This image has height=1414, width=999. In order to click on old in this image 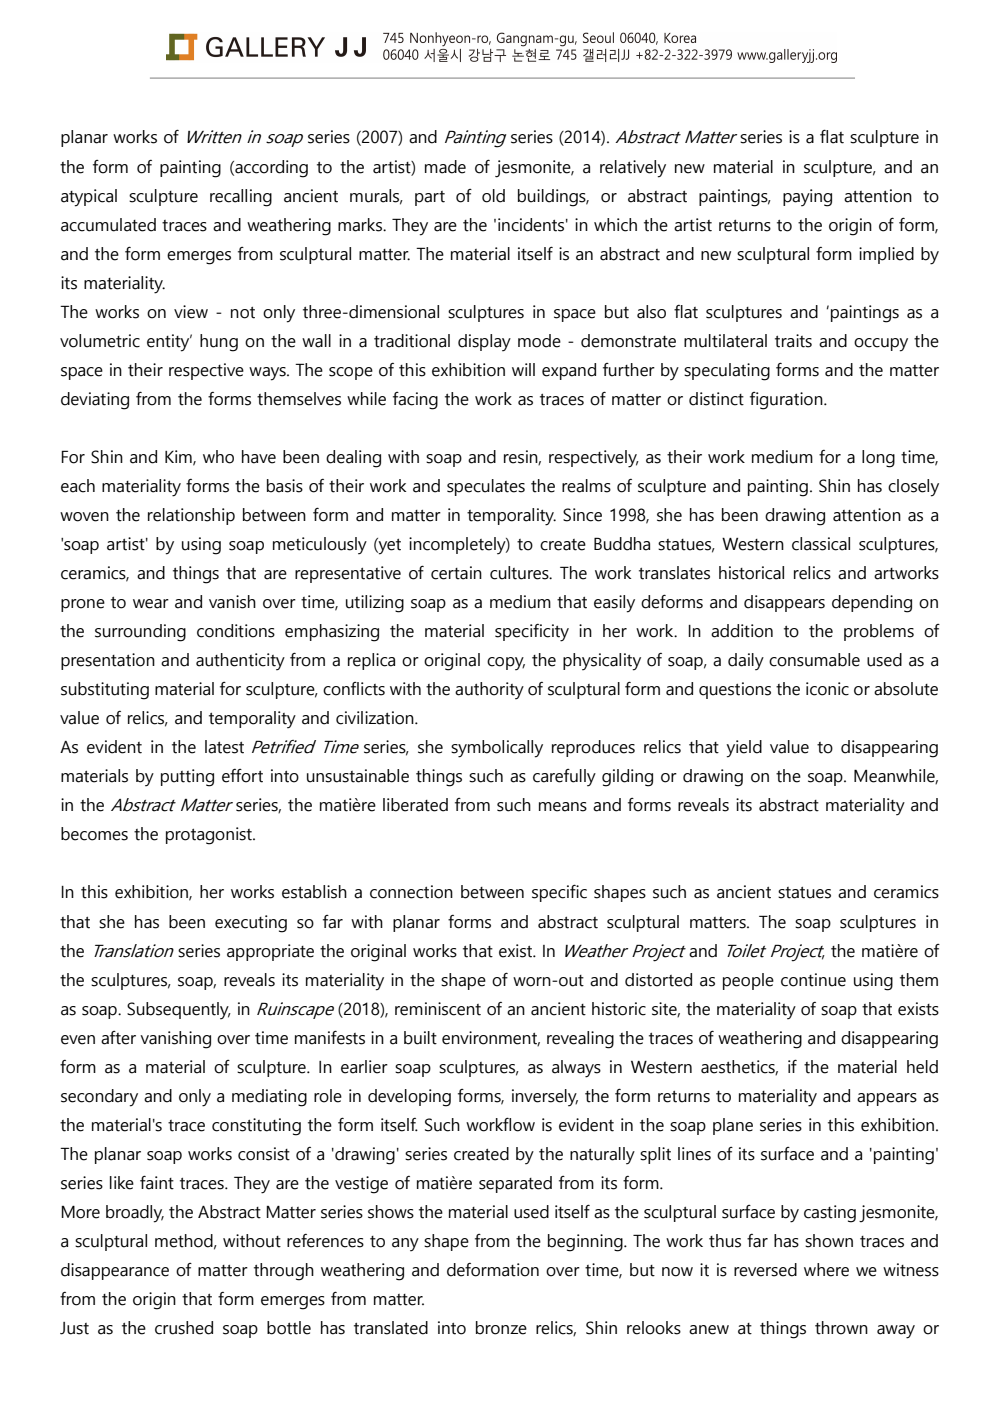, I will do `click(493, 196)`.
